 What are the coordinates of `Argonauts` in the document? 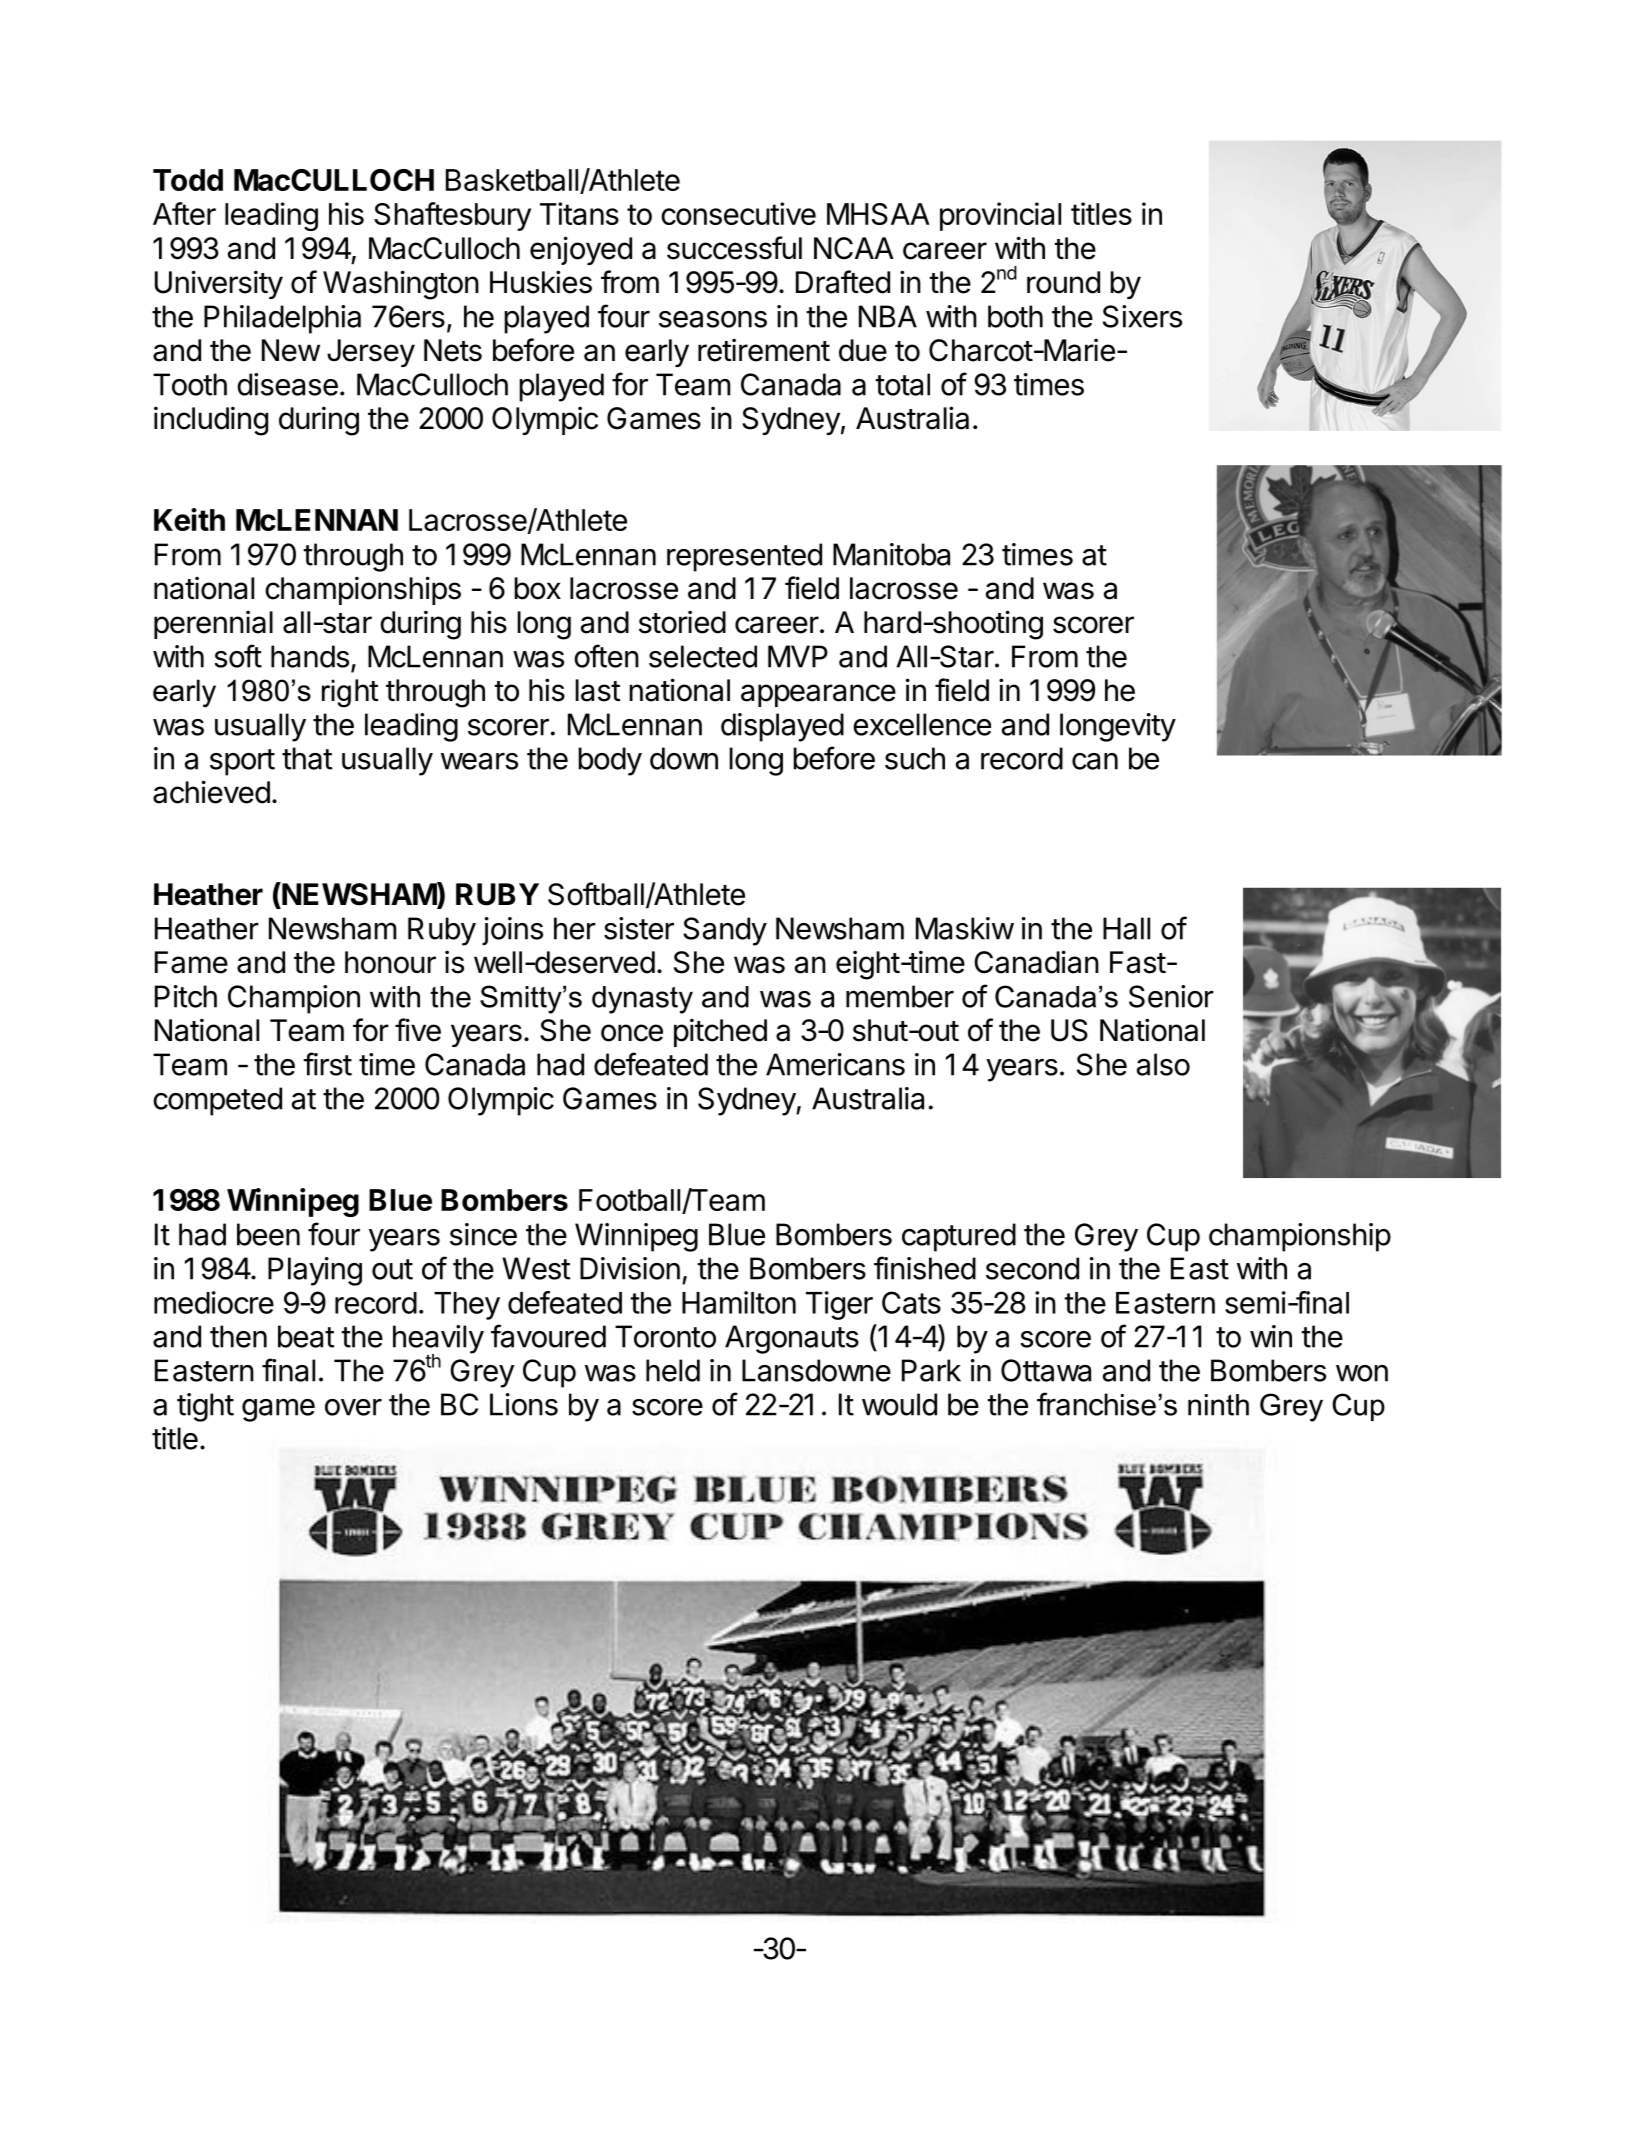 It's located at (792, 1339).
